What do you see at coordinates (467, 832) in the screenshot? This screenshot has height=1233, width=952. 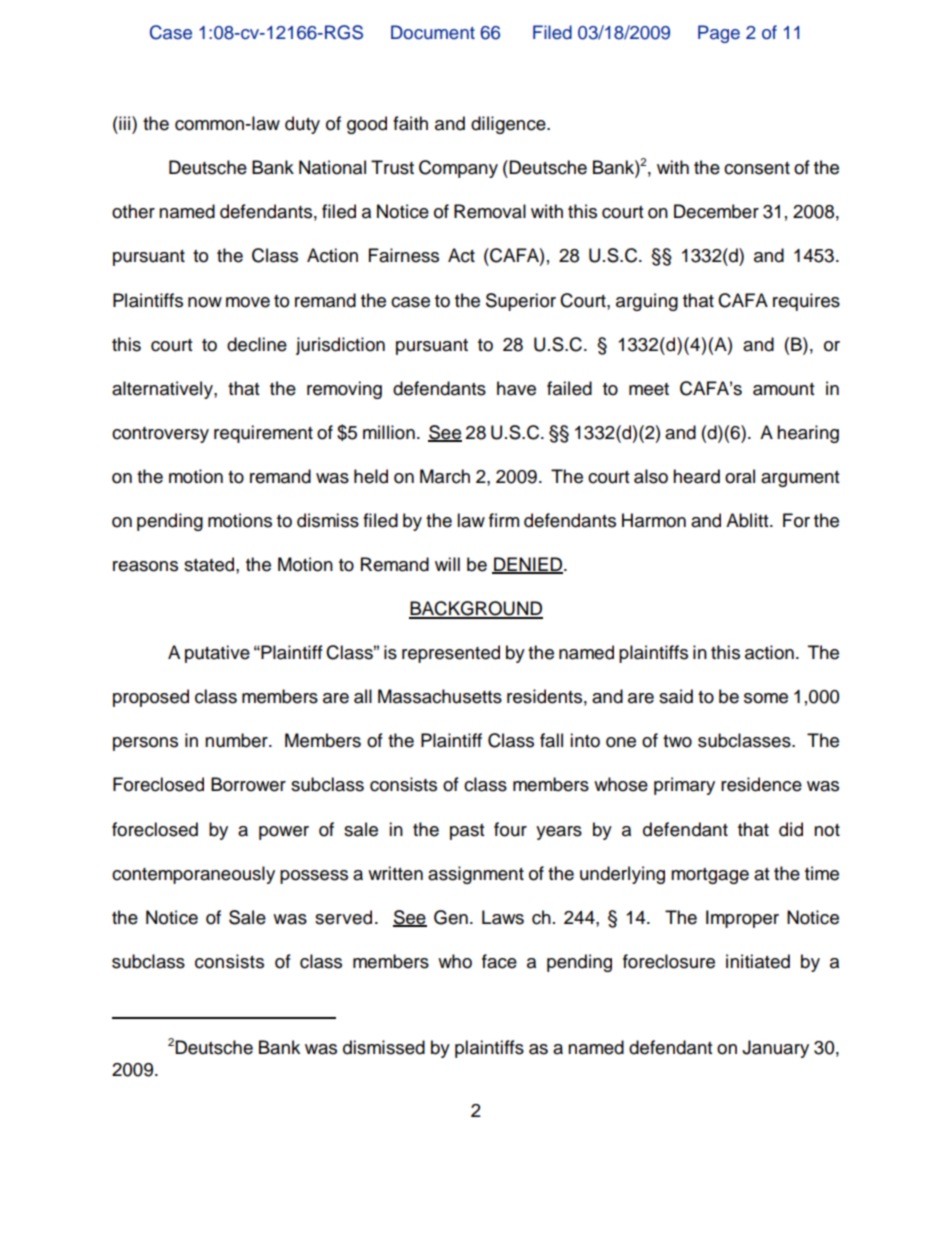 I see `past` at bounding box center [467, 832].
